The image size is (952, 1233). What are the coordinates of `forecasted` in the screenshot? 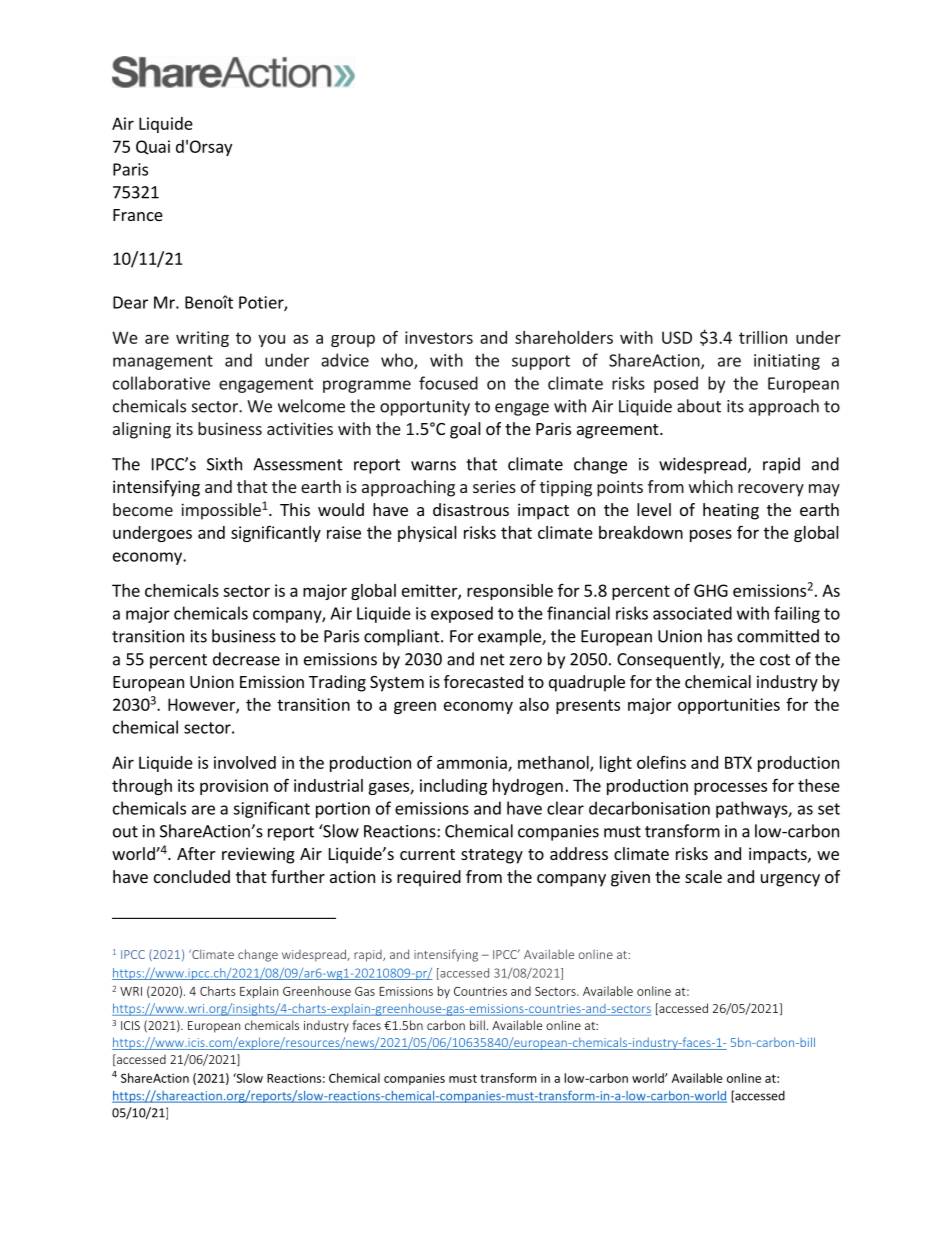 It's located at (483, 681).
